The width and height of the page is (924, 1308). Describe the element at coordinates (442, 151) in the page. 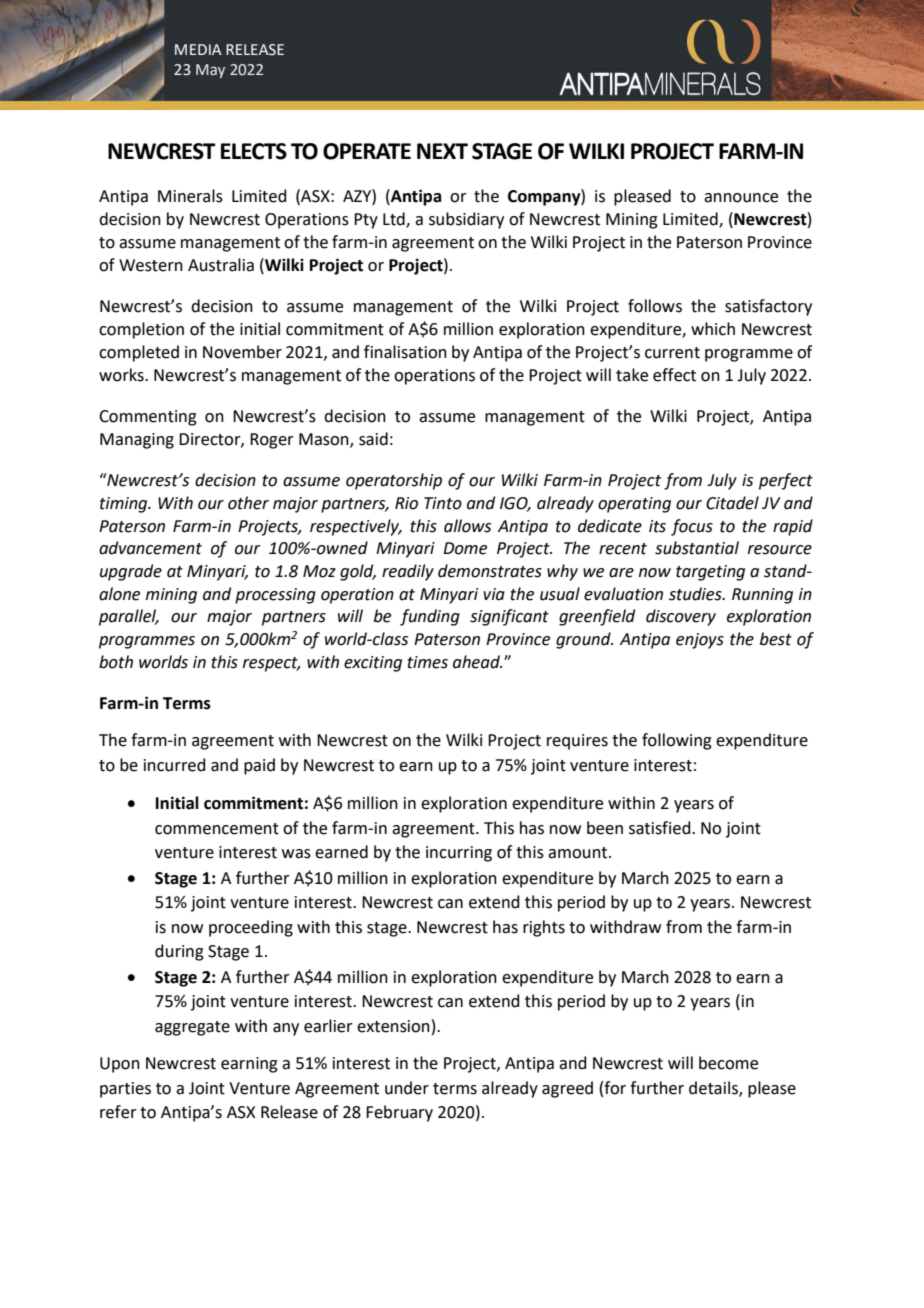

I see `NEXT` at that location.
